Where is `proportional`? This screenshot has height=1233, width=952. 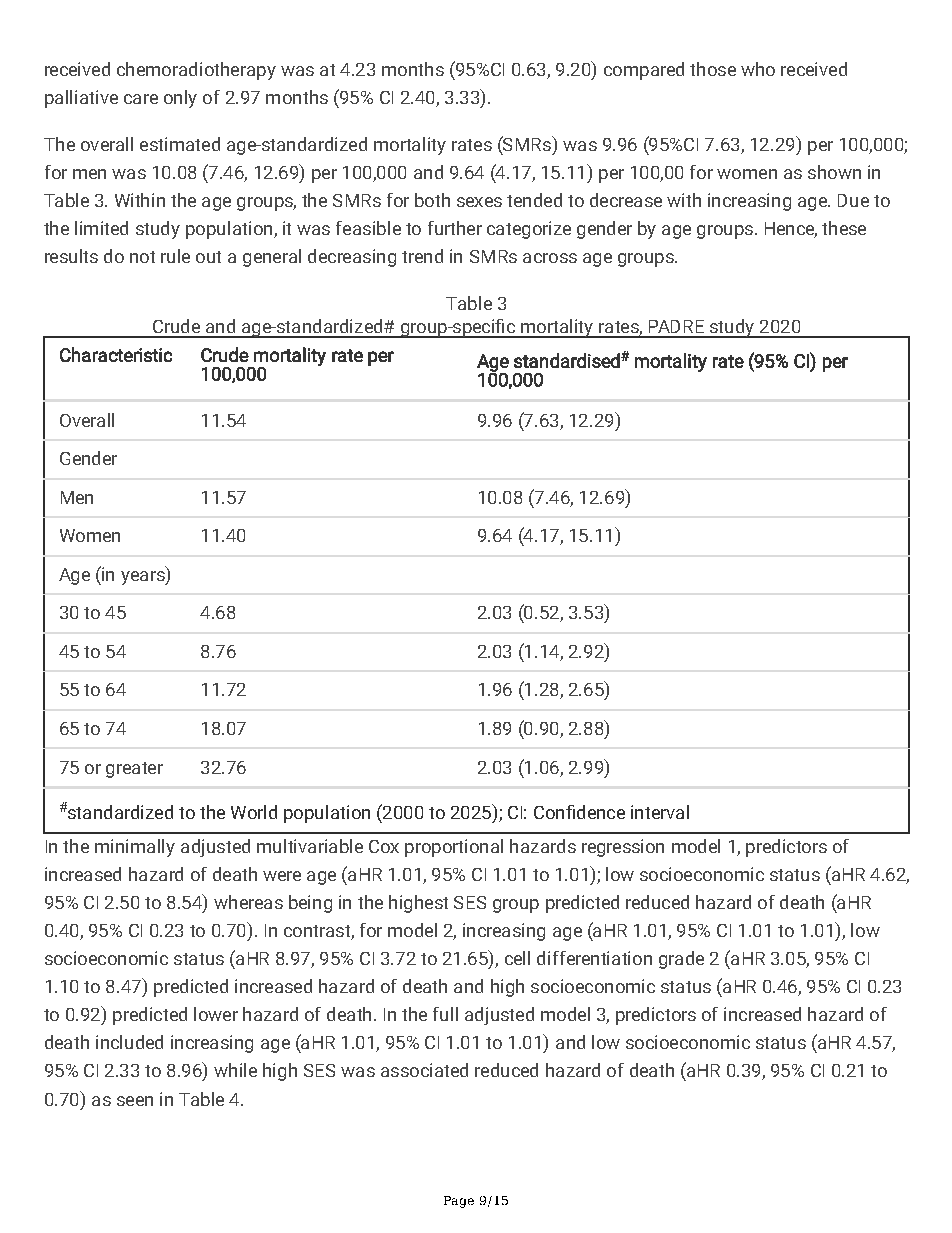
proportional is located at coordinates (454, 848).
